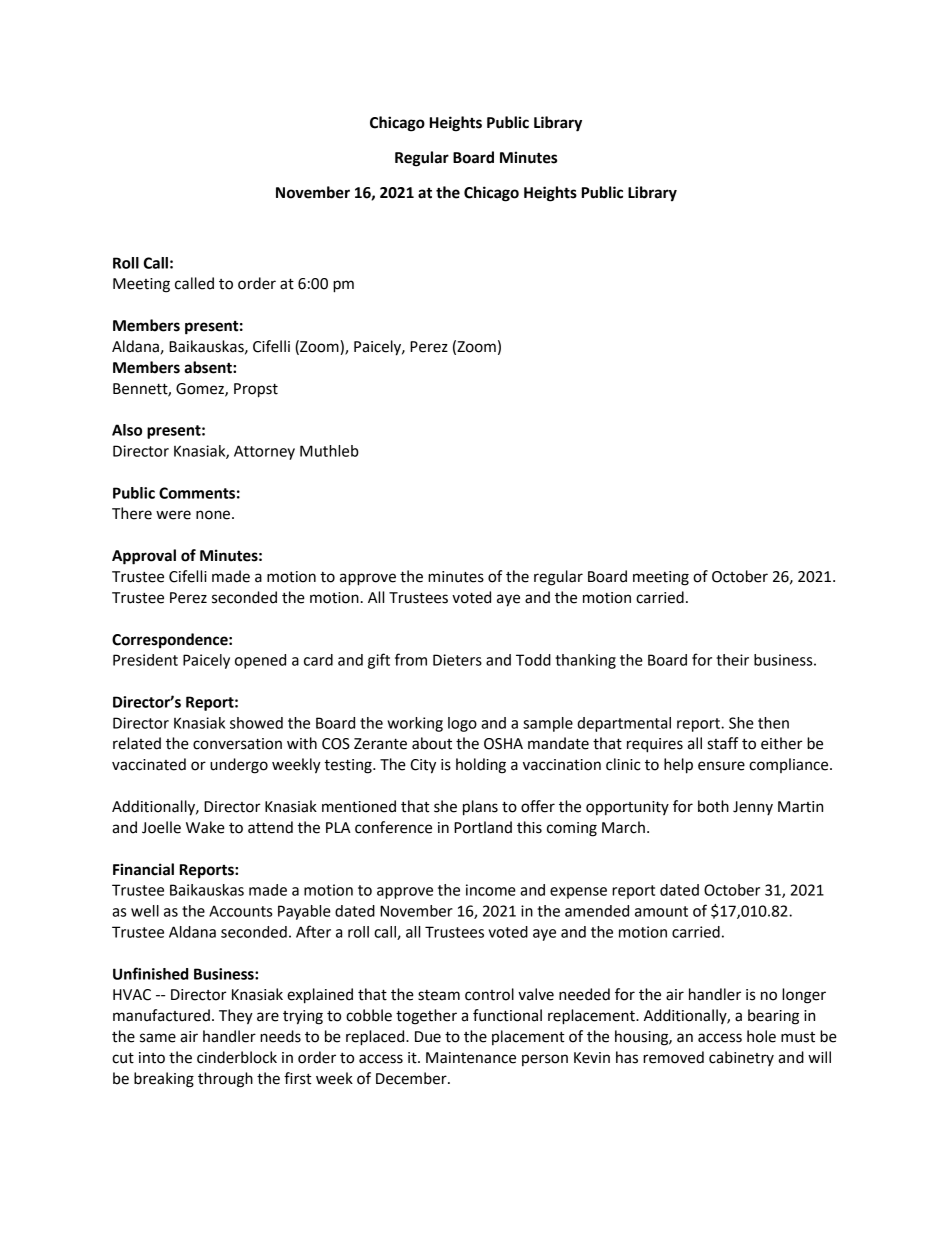  What do you see at coordinates (264, 452) in the screenshot?
I see `Attorney` at bounding box center [264, 452].
